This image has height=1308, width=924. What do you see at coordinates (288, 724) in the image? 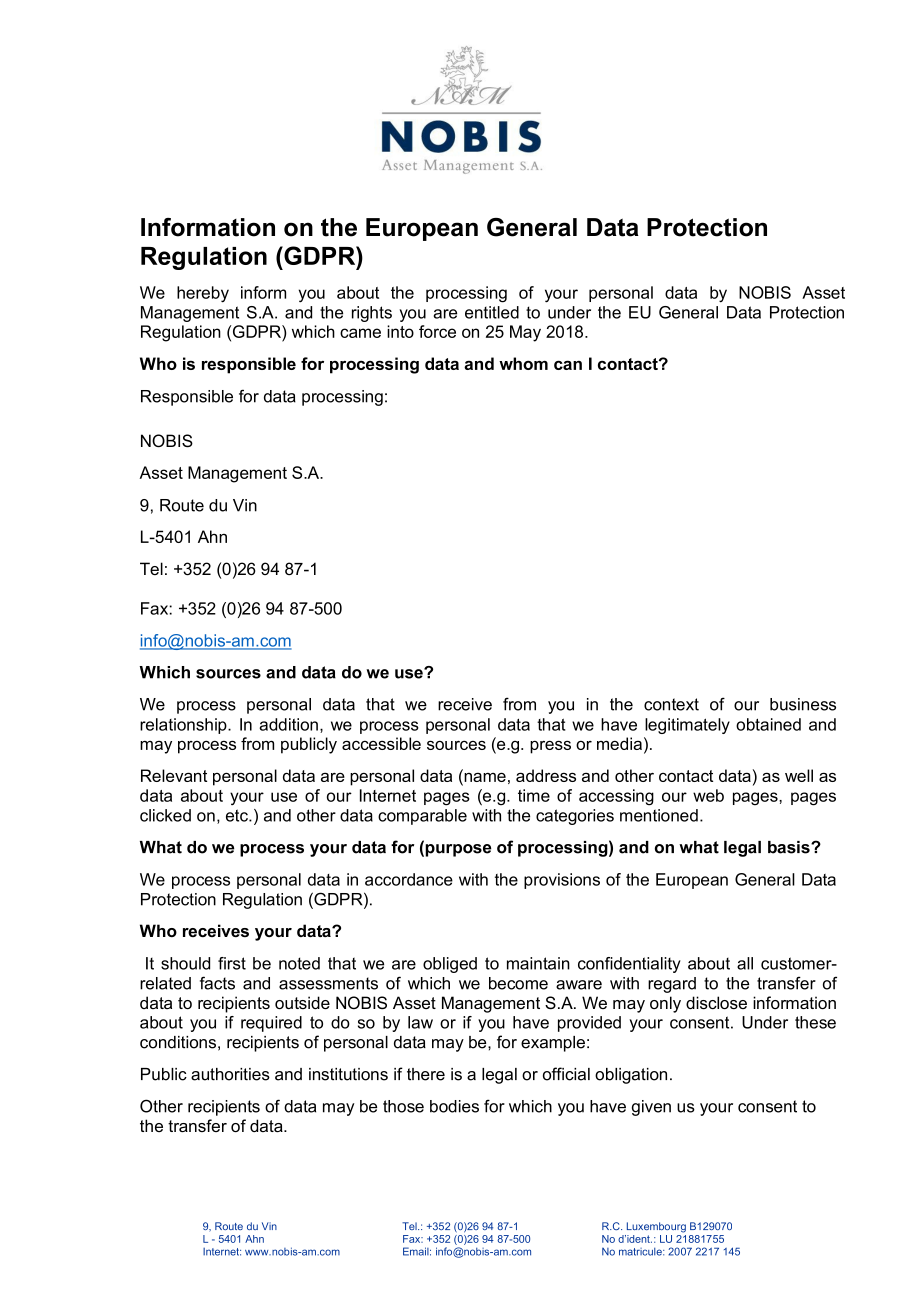
I see `addition` at bounding box center [288, 724].
